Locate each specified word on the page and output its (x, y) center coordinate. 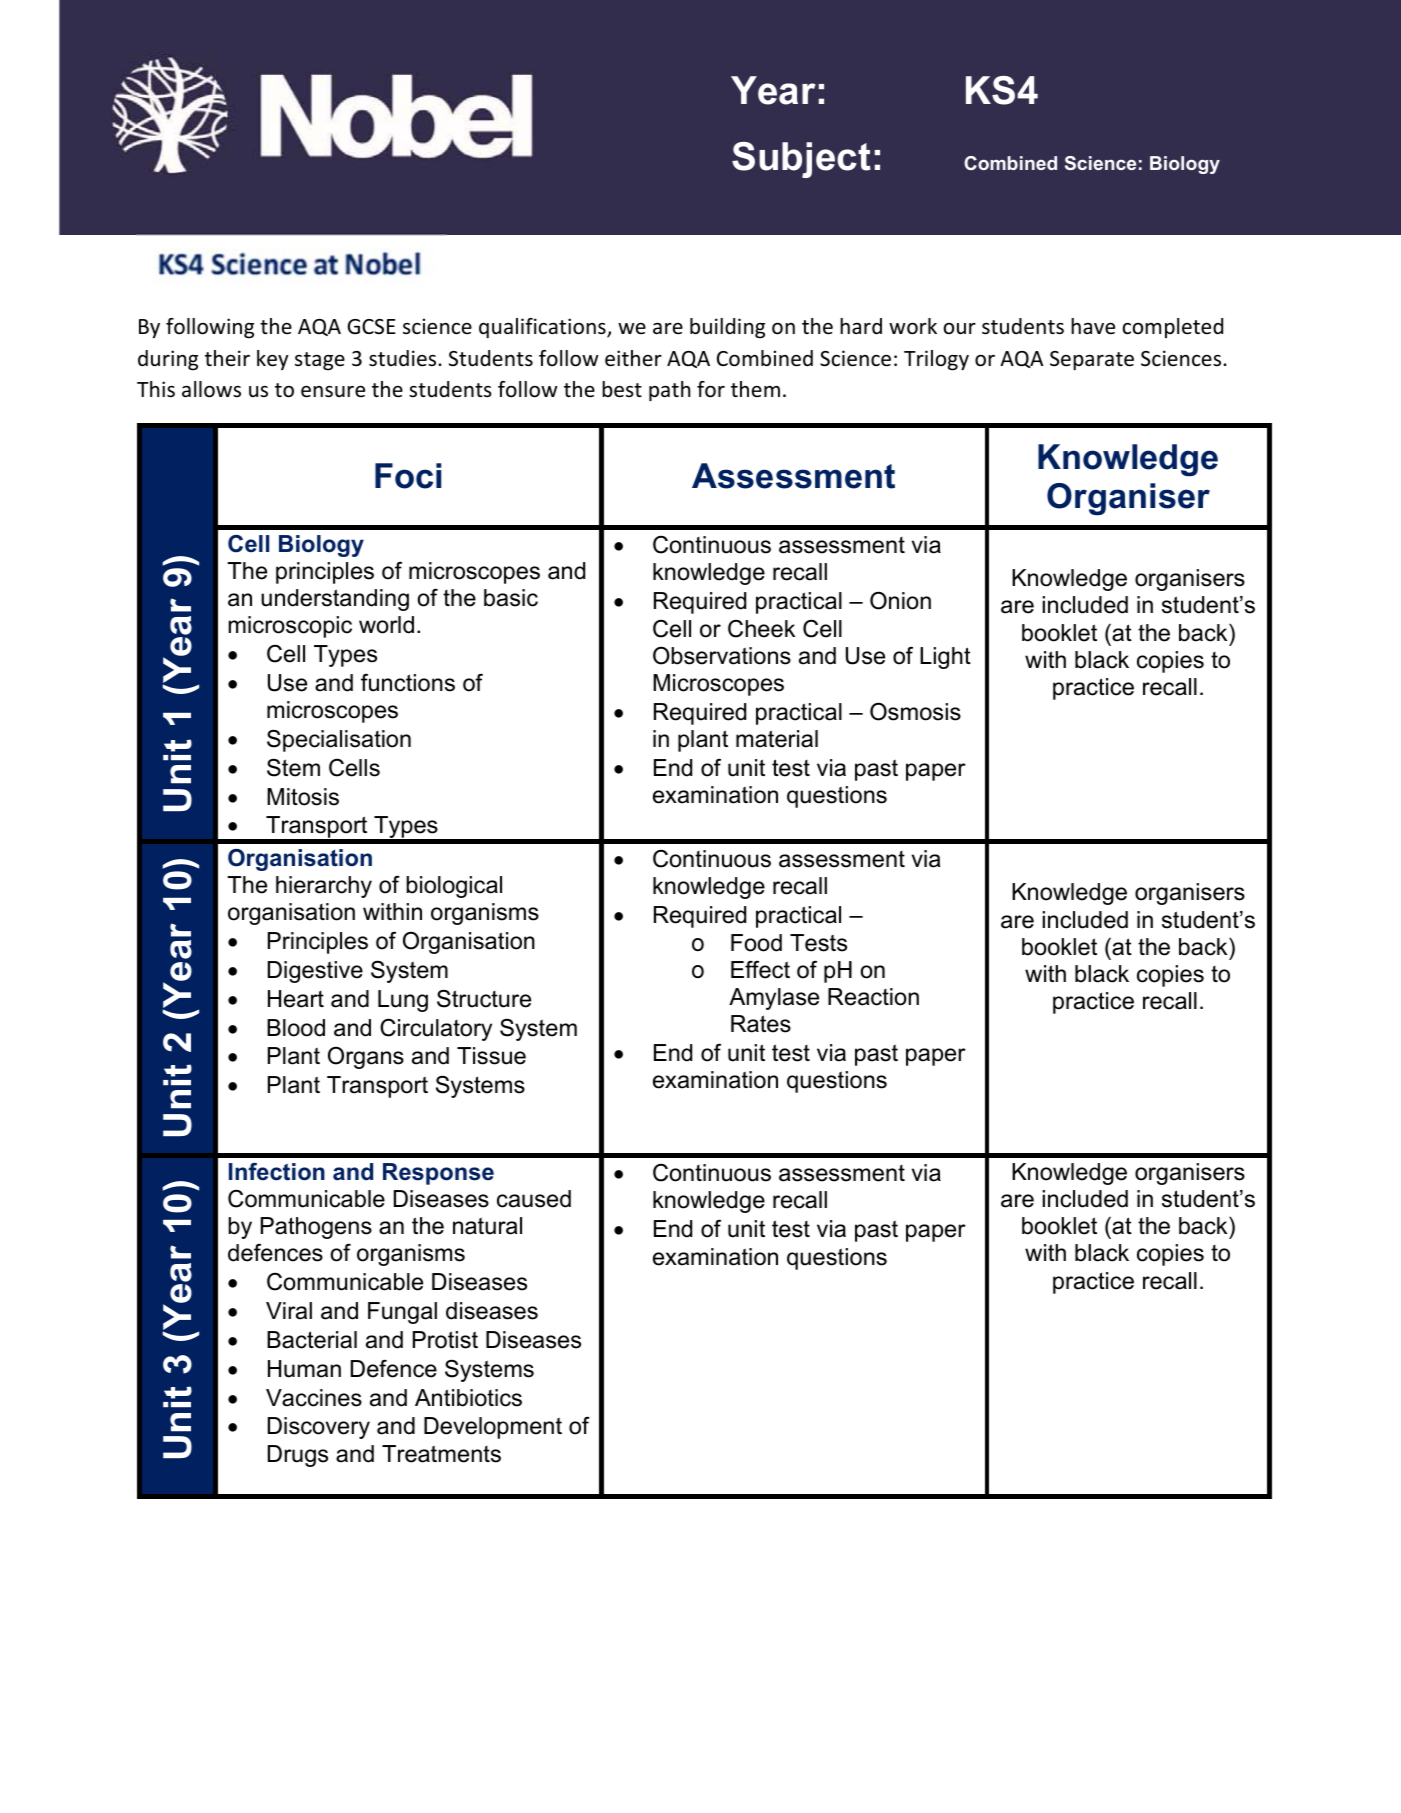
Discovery (319, 1428)
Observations (722, 655)
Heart (296, 999)
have (1093, 326)
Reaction (873, 997)
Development (493, 1428)
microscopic (290, 627)
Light (945, 658)
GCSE (372, 327)
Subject (801, 160)
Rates (761, 1024)
